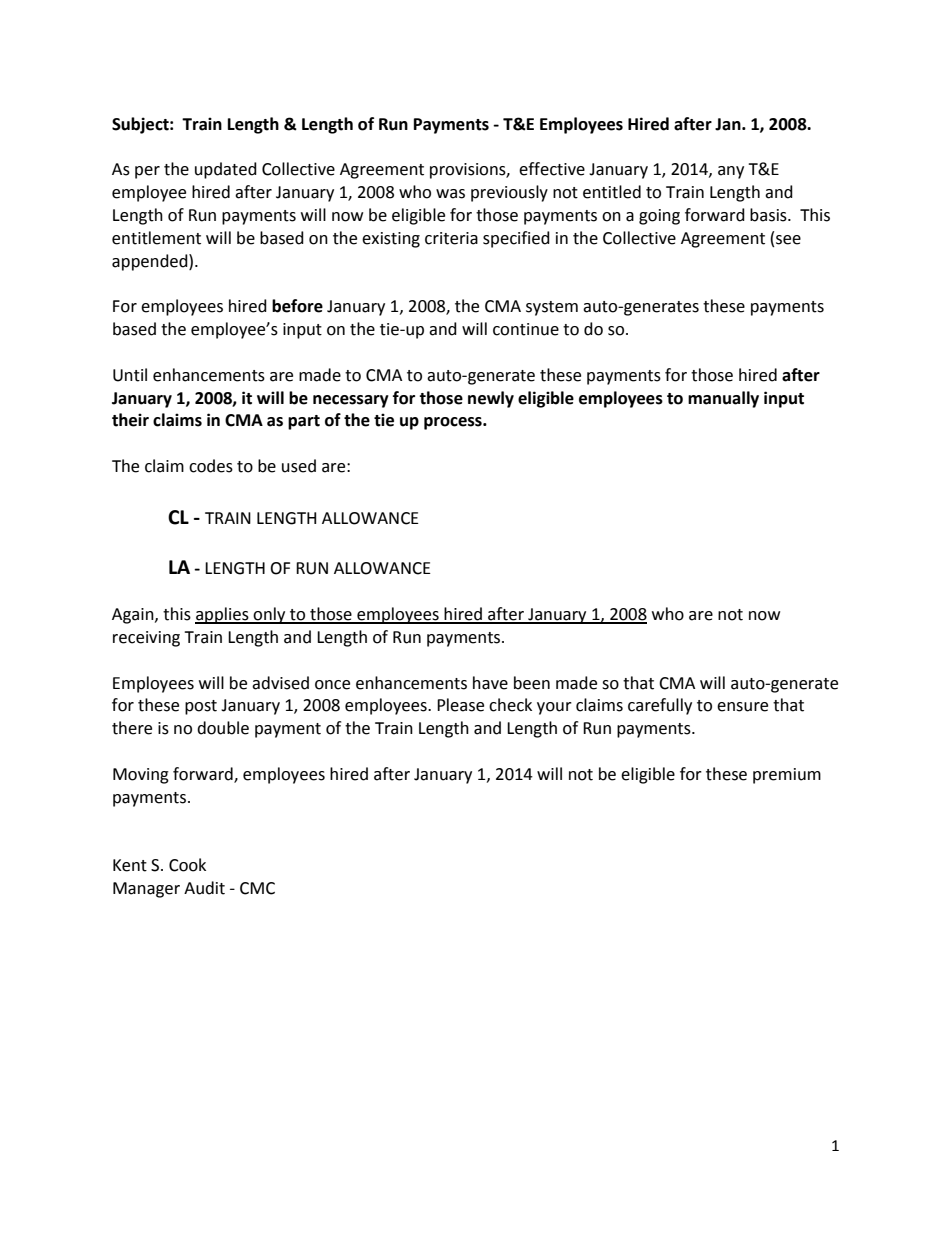 The width and height of the screenshot is (952, 1233). Describe the element at coordinates (731, 172) in the screenshot. I see `any` at that location.
